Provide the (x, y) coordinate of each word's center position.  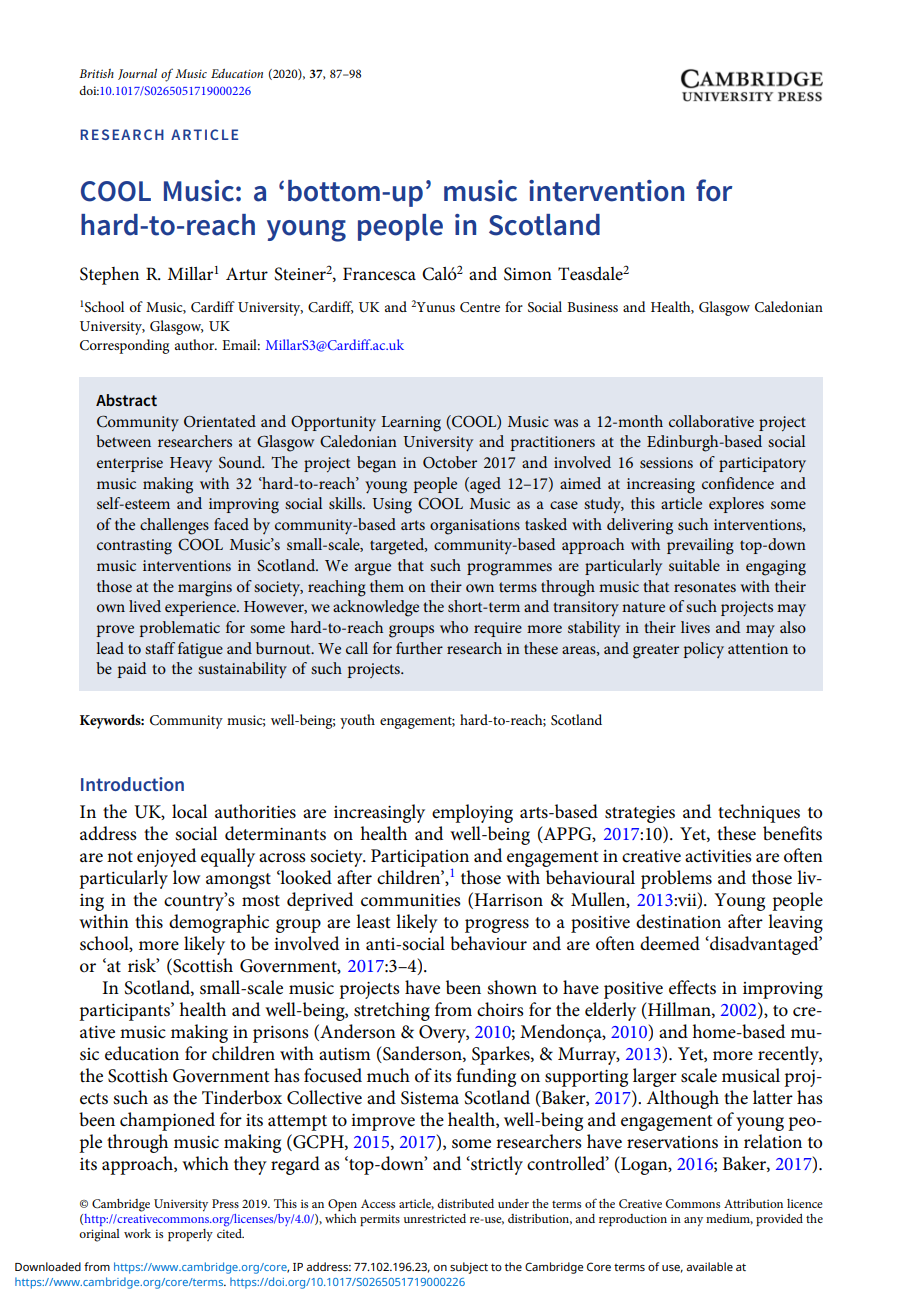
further (419, 648)
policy (704, 650)
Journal (137, 74)
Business (592, 307)
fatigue (200, 650)
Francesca (379, 274)
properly (190, 1235)
